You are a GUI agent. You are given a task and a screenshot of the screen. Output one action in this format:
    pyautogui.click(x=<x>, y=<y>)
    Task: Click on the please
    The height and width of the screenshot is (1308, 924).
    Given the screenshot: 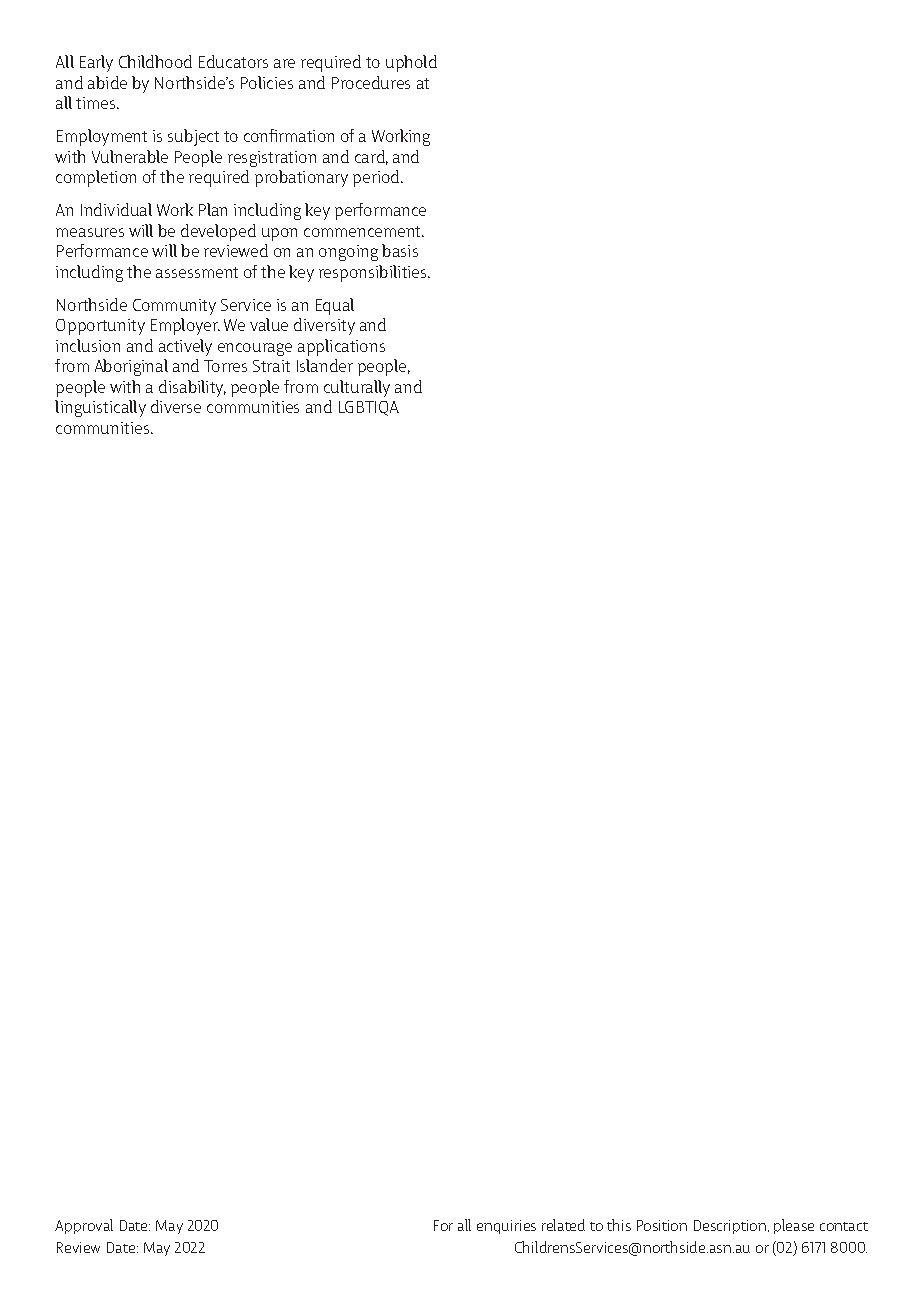 What is the action you would take?
    pyautogui.click(x=794, y=1226)
